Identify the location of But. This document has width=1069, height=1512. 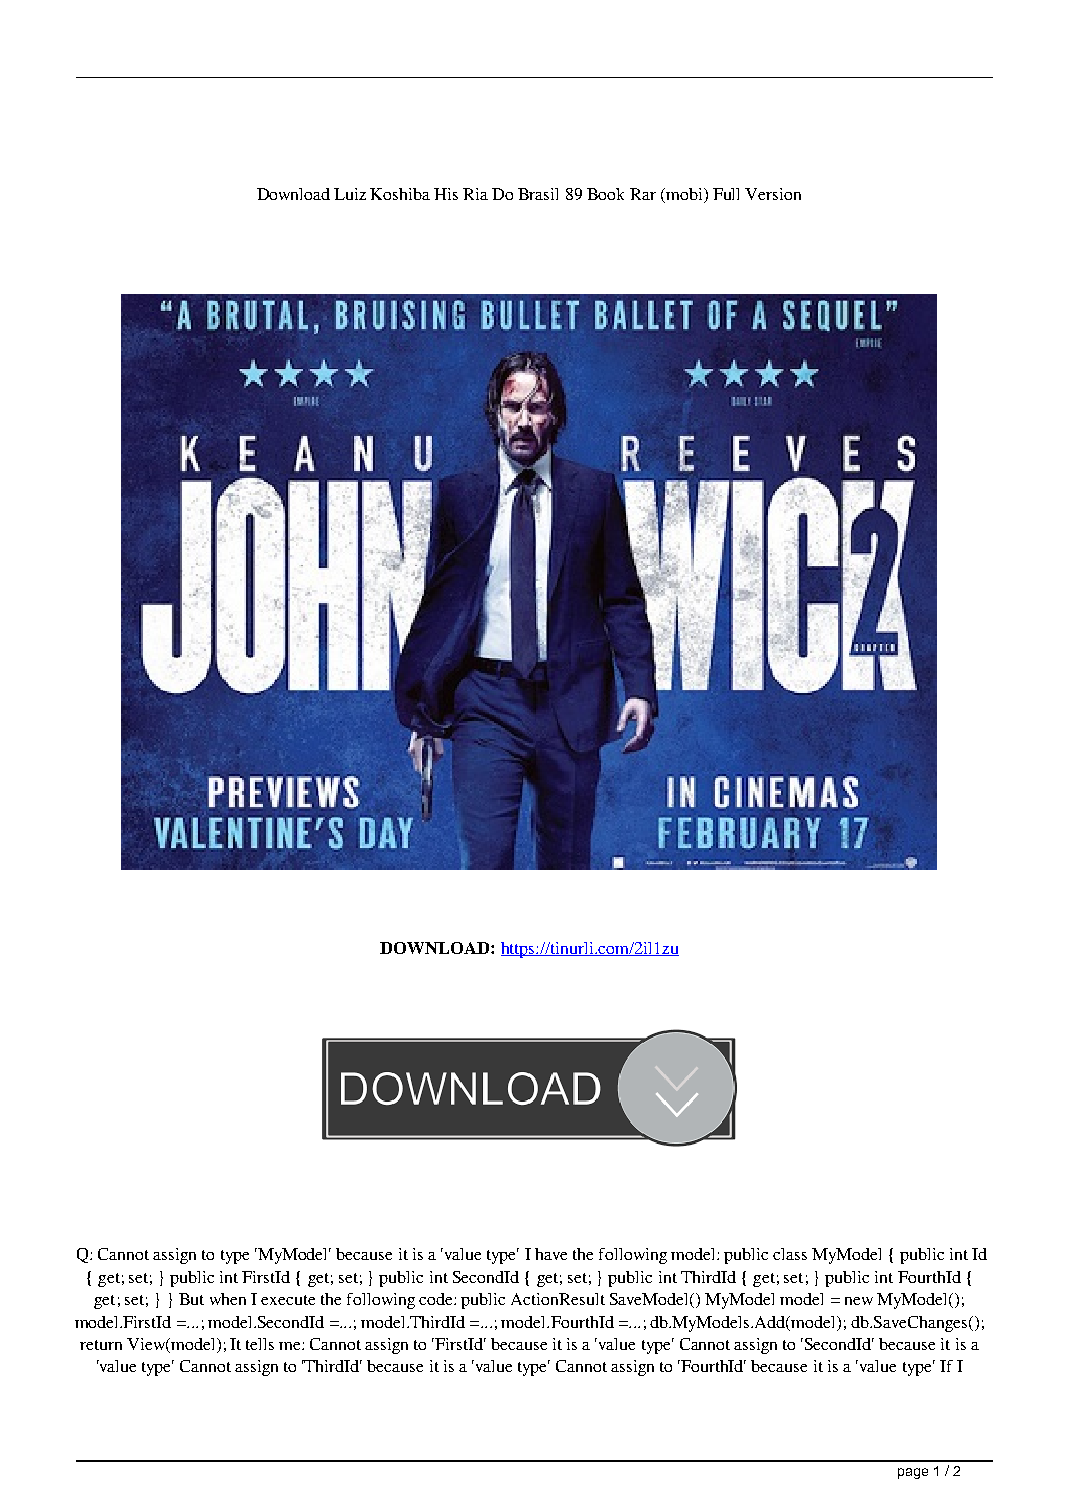
(191, 1299).
